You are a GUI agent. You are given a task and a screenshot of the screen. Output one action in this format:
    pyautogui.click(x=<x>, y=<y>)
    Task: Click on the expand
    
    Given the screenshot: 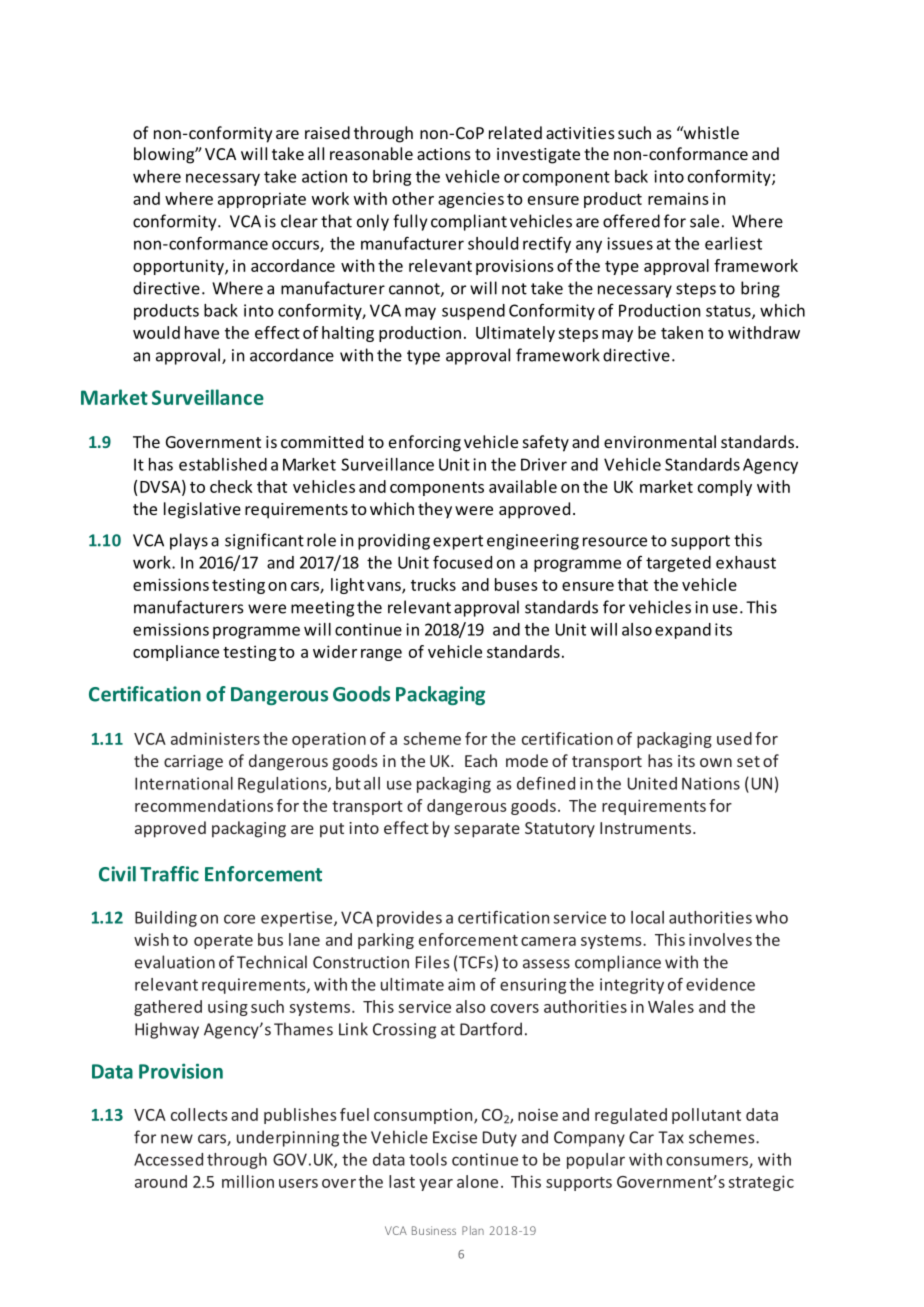 What is the action you would take?
    pyautogui.click(x=683, y=631)
